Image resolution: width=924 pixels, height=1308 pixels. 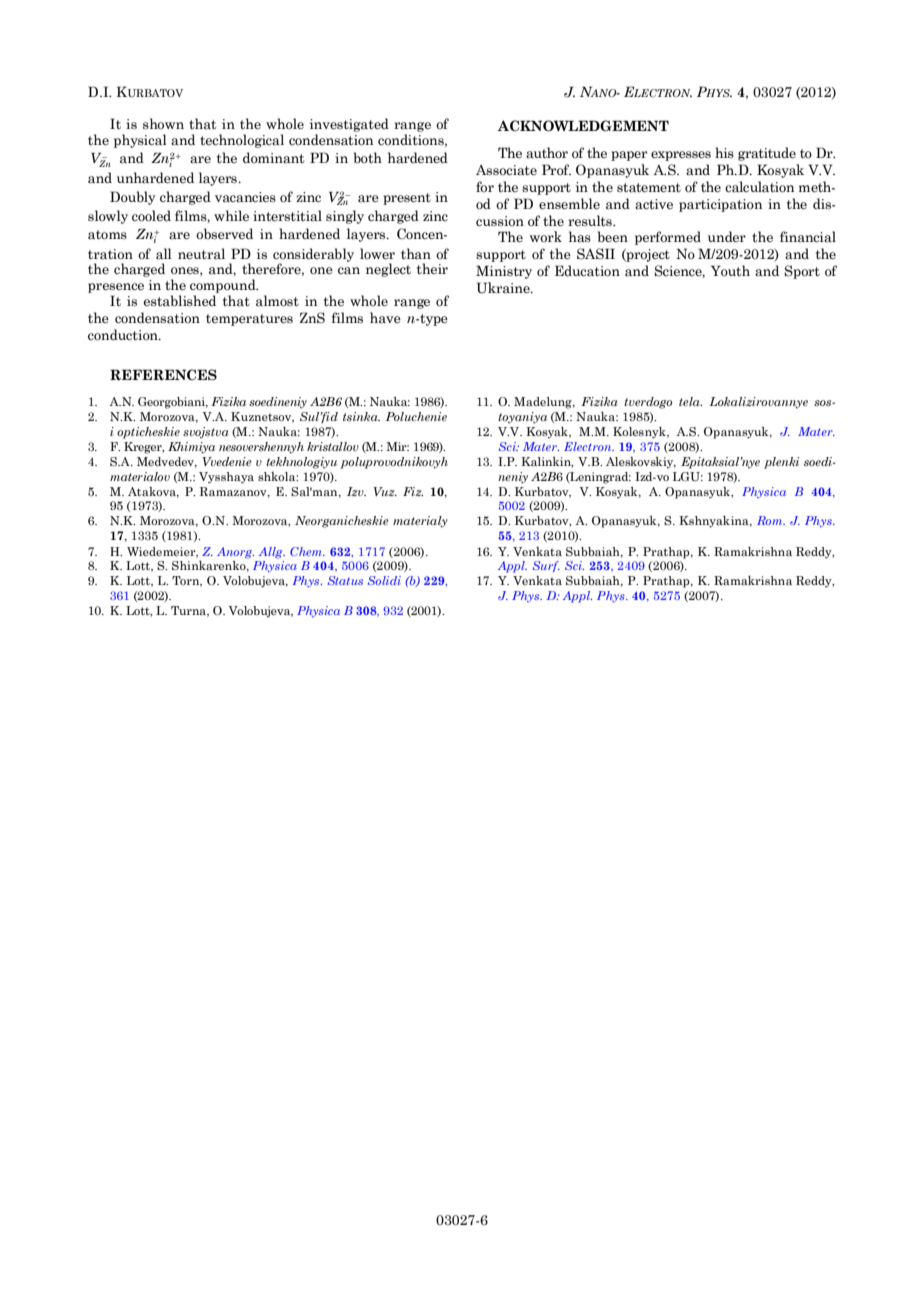 What do you see at coordinates (730, 270) in the document?
I see `Youth` at bounding box center [730, 270].
